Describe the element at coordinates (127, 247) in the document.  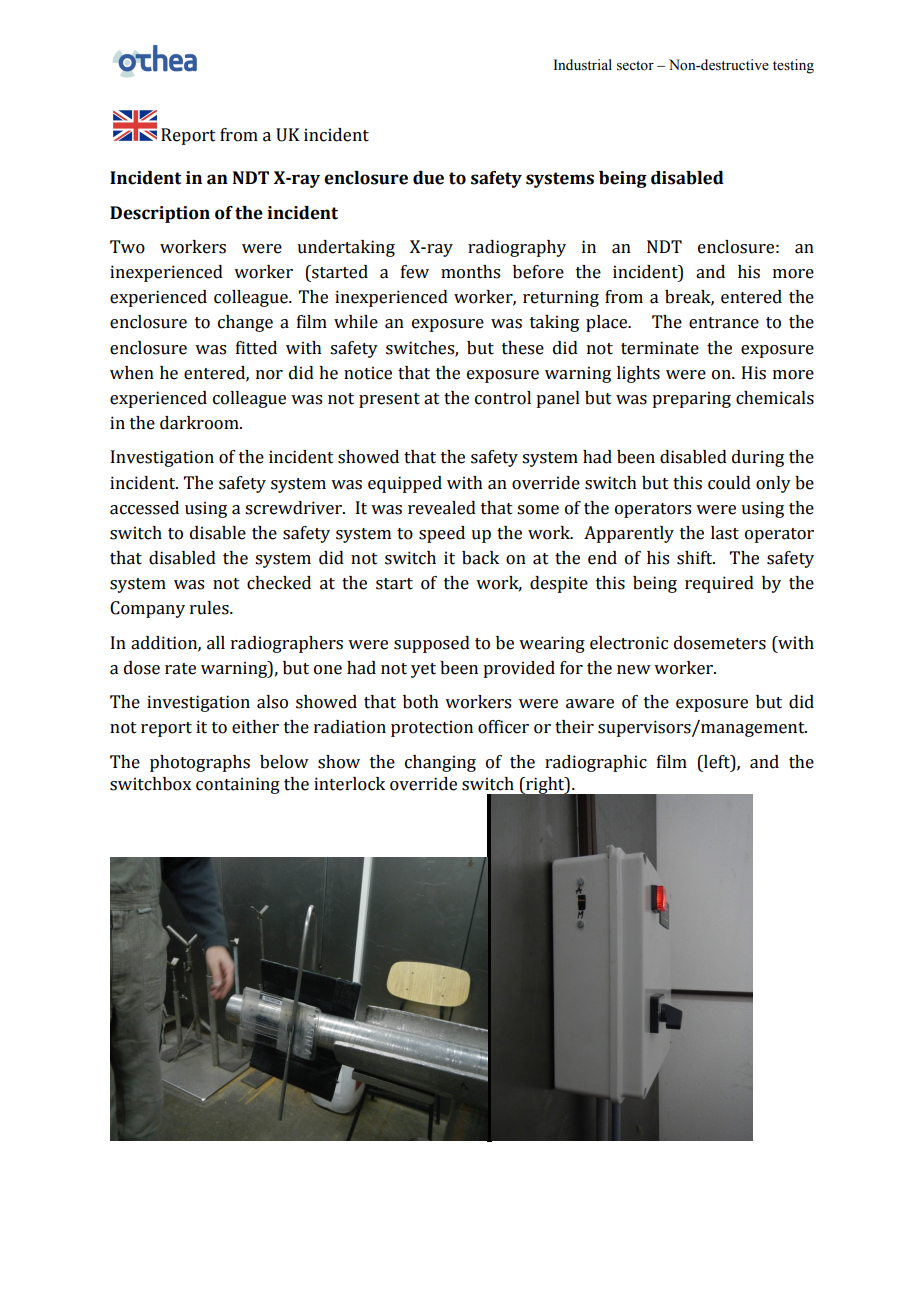
I see `Two` at that location.
